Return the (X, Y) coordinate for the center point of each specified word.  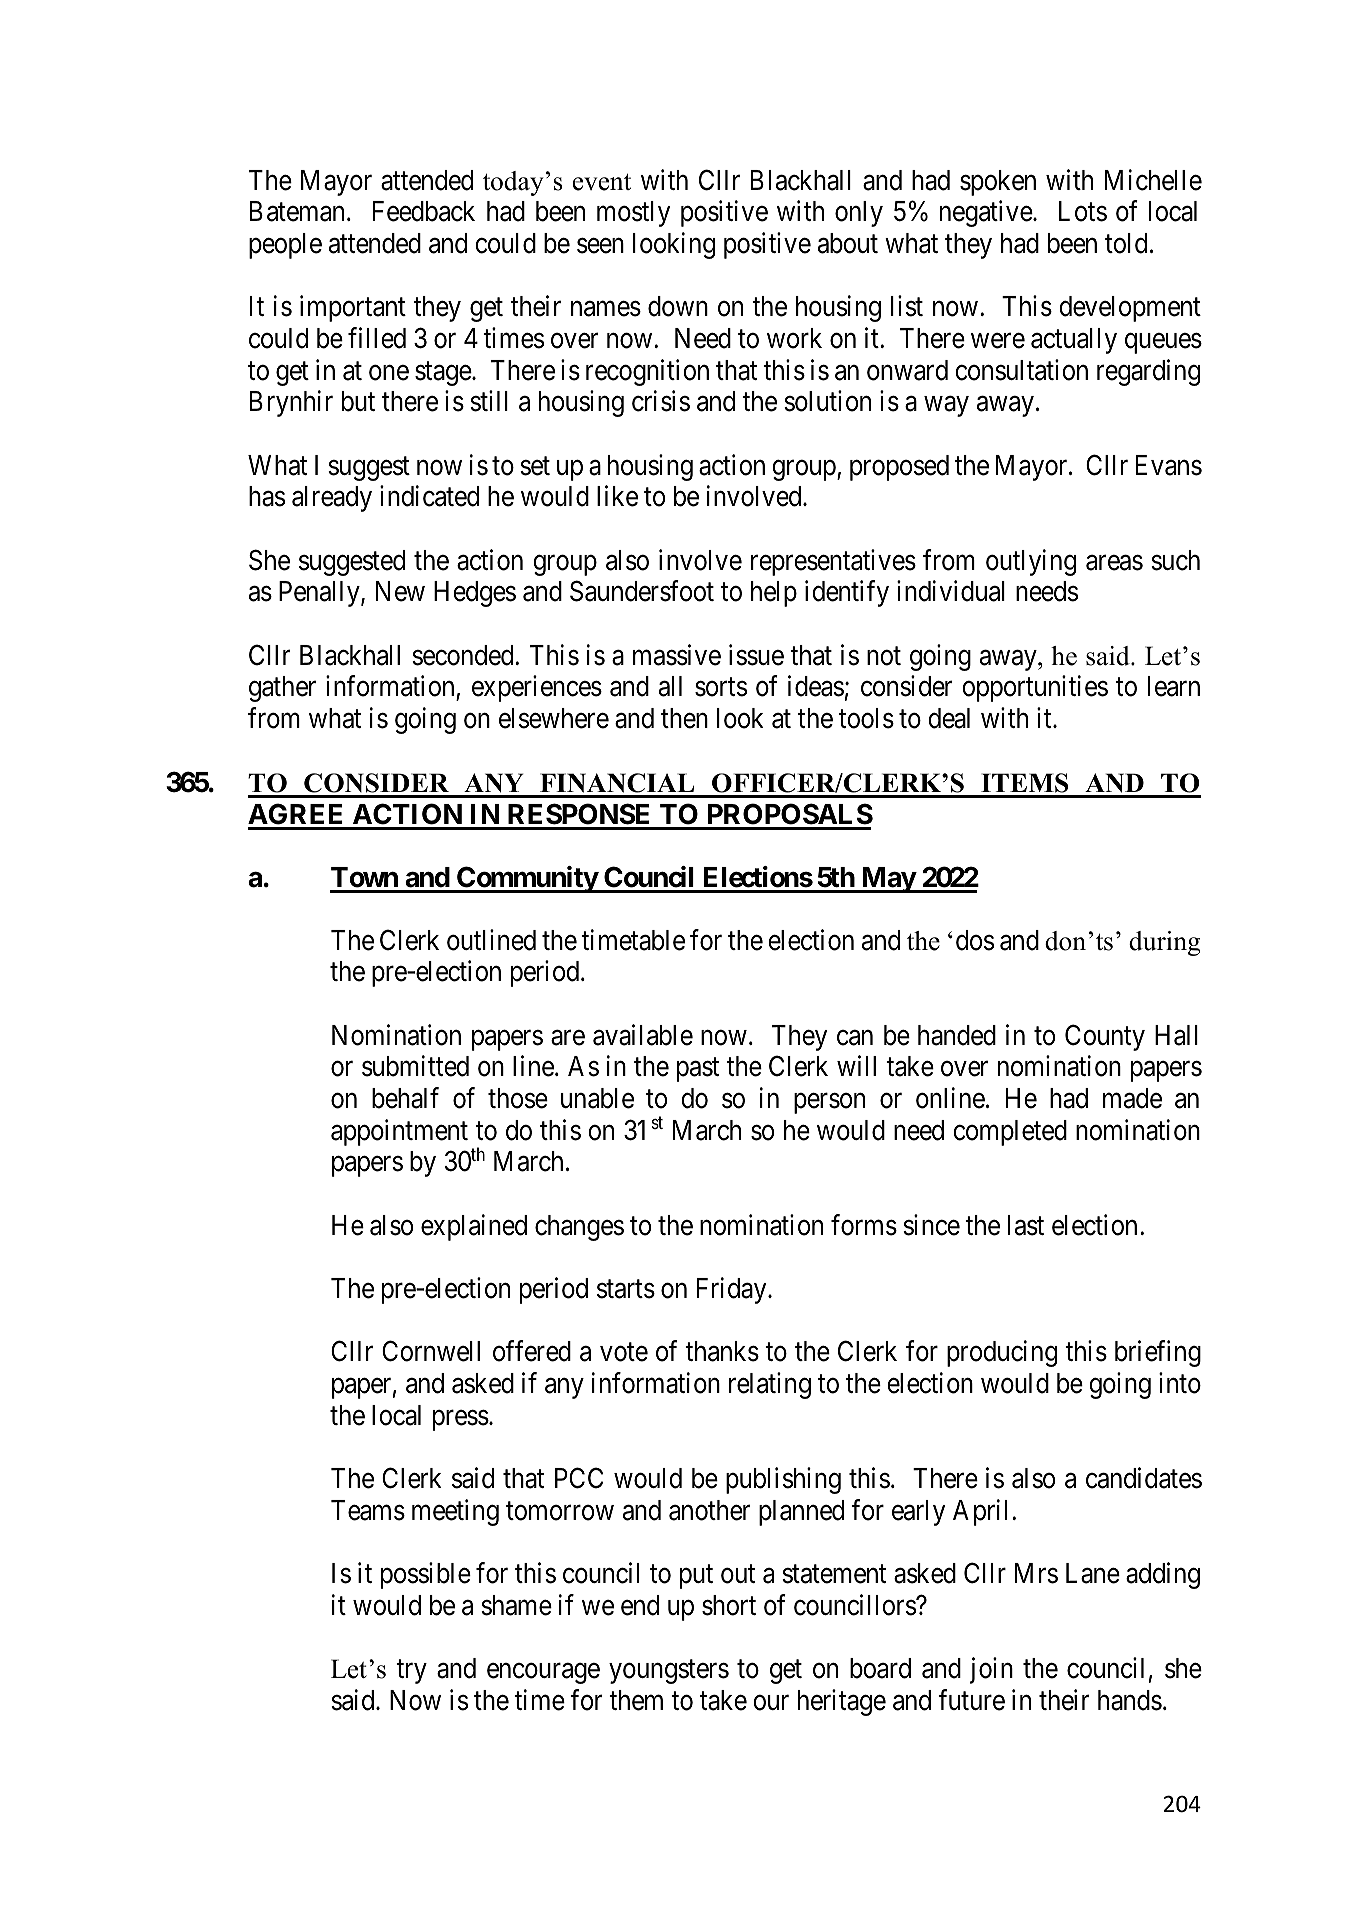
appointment (399, 1132)
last (1026, 1225)
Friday (733, 1290)
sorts (721, 687)
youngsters (669, 1672)
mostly (633, 214)
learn (1174, 686)
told (1126, 243)
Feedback (424, 211)
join (991, 1670)
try (411, 1672)
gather (282, 689)
